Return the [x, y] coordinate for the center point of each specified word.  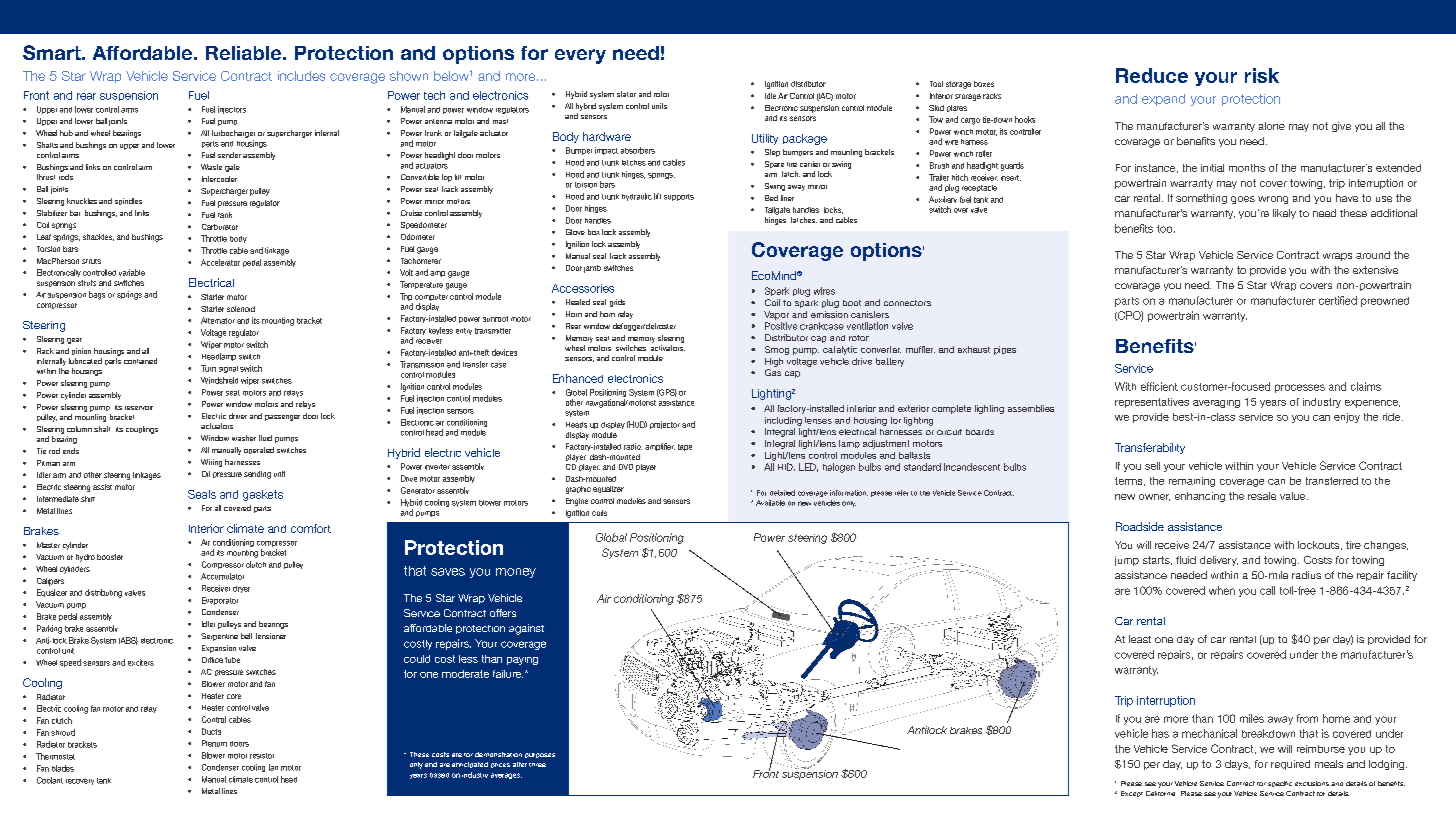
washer [244, 438]
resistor [262, 756]
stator [626, 94]
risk [1262, 75]
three [537, 765]
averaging [1216, 404]
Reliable [245, 53]
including [783, 421]
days [1237, 765]
